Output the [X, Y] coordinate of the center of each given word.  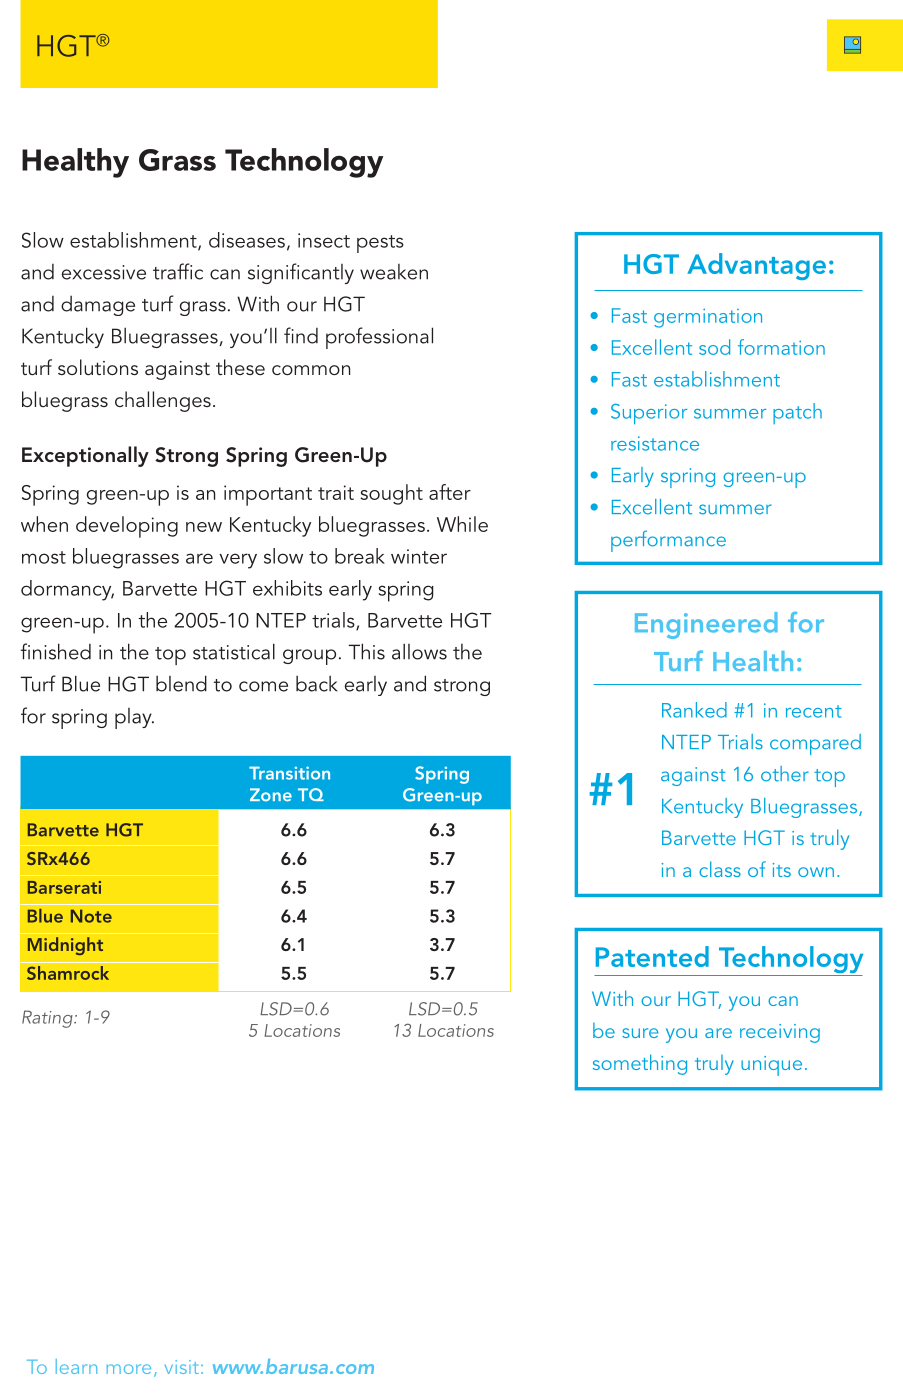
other [785, 774]
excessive [103, 272]
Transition [289, 773]
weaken [394, 272]
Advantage [756, 266]
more [129, 1369]
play [134, 718]
